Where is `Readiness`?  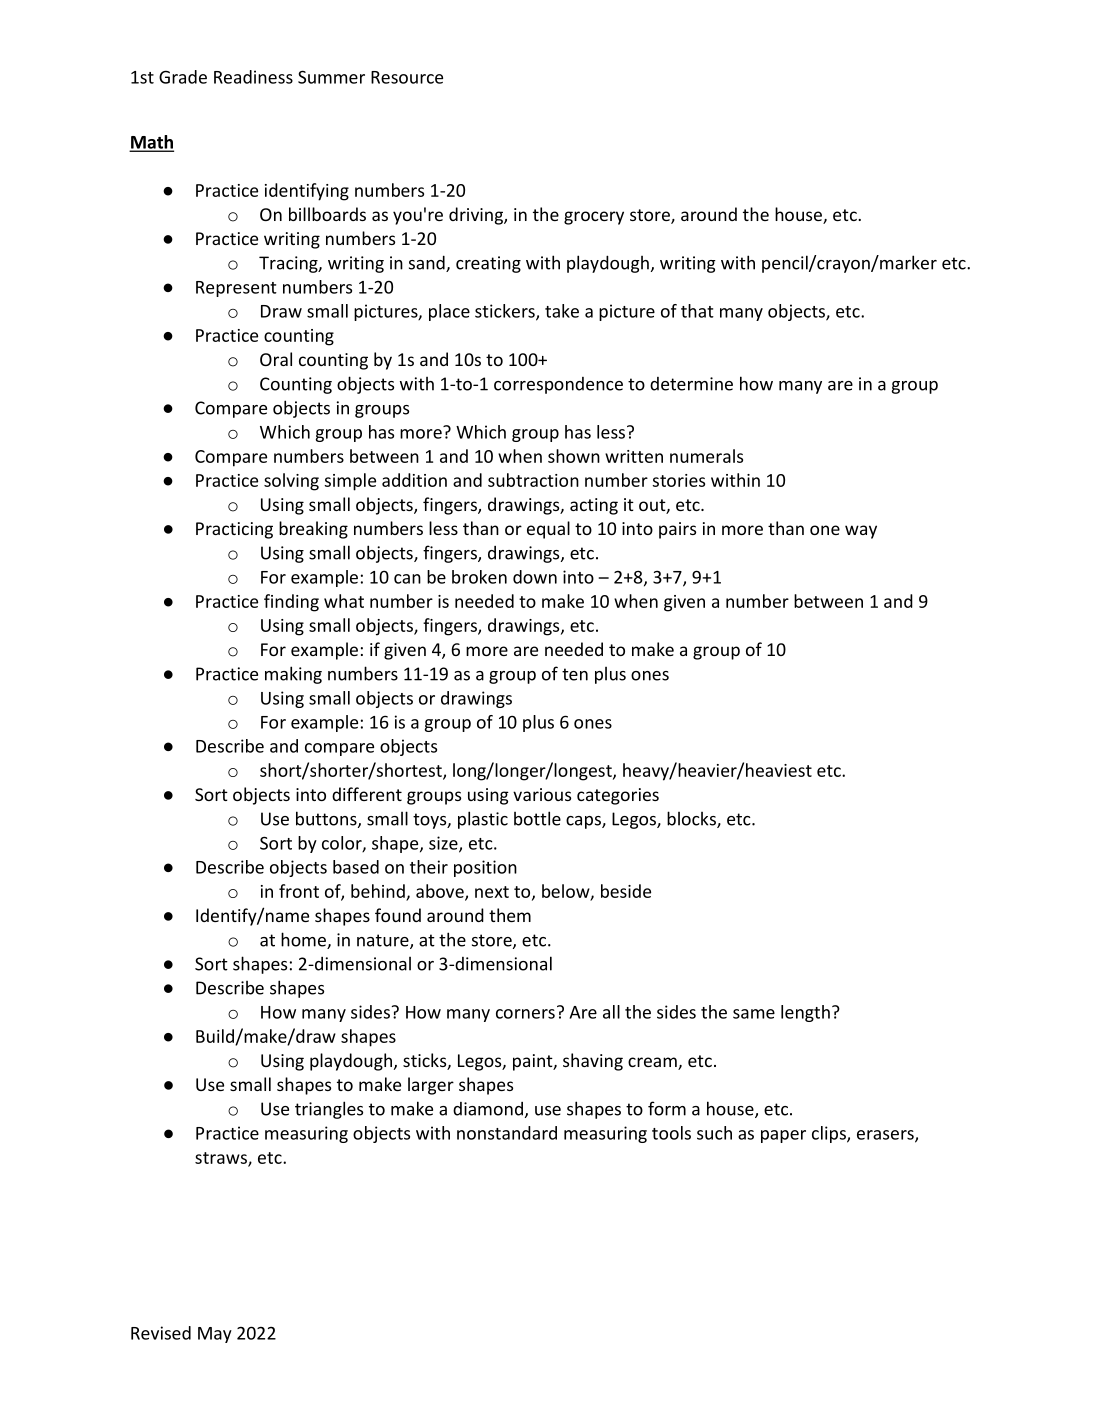 Readiness is located at coordinates (253, 77).
